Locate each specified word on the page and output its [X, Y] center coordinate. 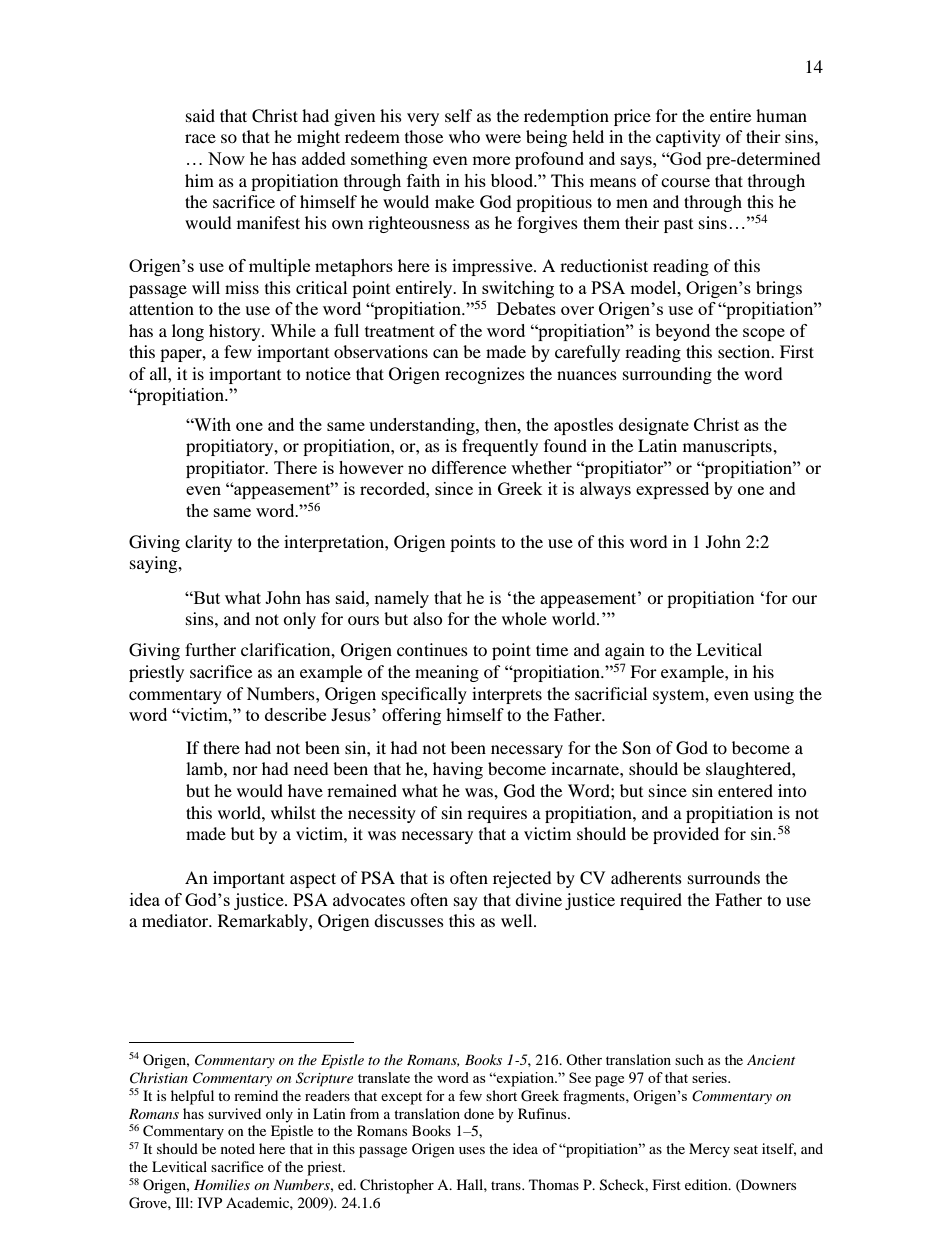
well [518, 920]
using [774, 695]
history [236, 332]
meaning [447, 673]
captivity [688, 138]
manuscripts [728, 447]
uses [472, 1150]
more [491, 160]
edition [707, 1184]
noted [238, 1148]
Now [226, 158]
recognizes [485, 375]
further [210, 649]
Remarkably [264, 922]
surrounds [724, 877]
